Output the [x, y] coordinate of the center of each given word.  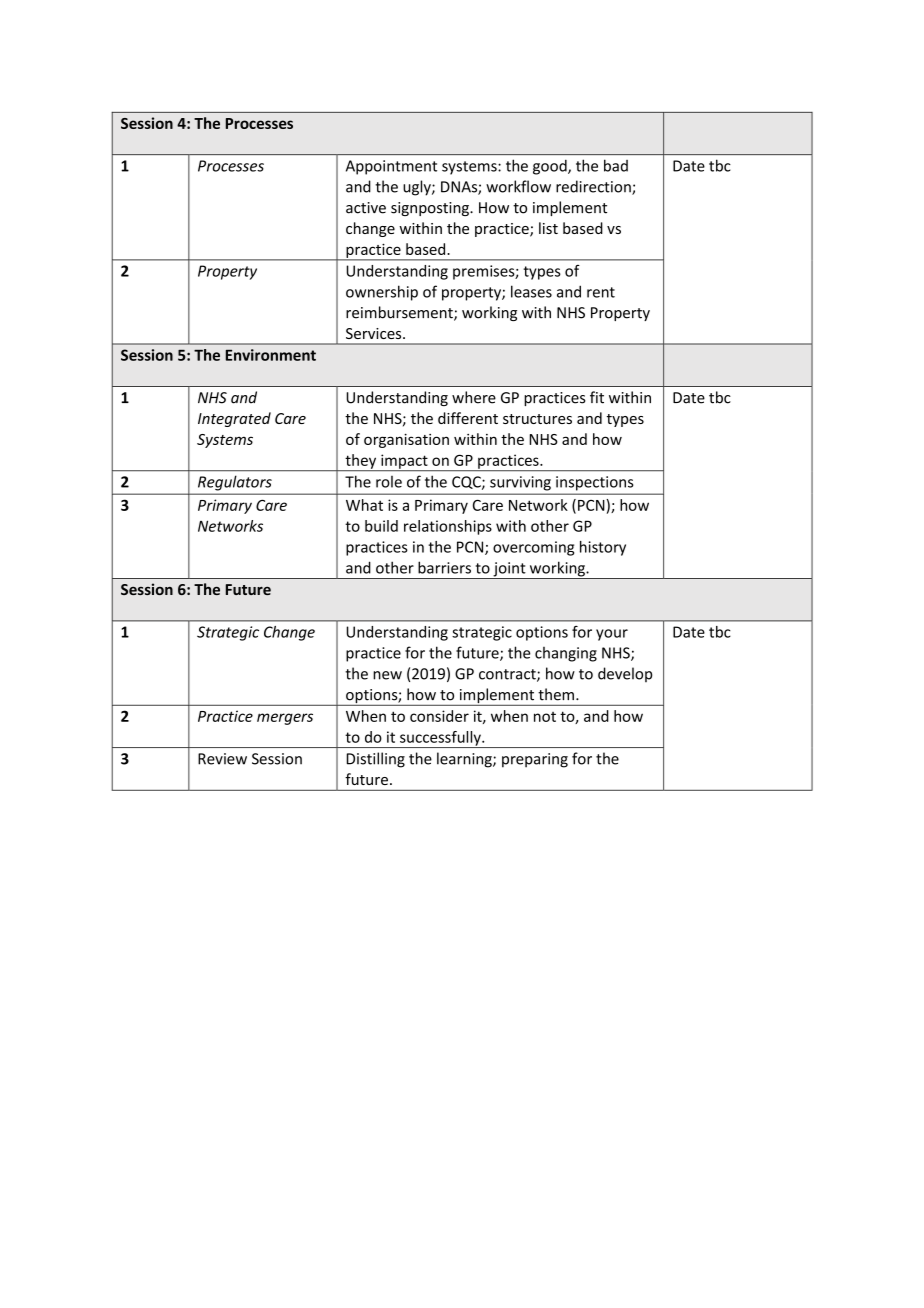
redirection [594, 187]
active [366, 208]
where [474, 397]
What [364, 505]
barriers [444, 567]
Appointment [391, 167]
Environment [271, 355]
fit [597, 397]
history [603, 548]
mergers [285, 719]
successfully [440, 739]
